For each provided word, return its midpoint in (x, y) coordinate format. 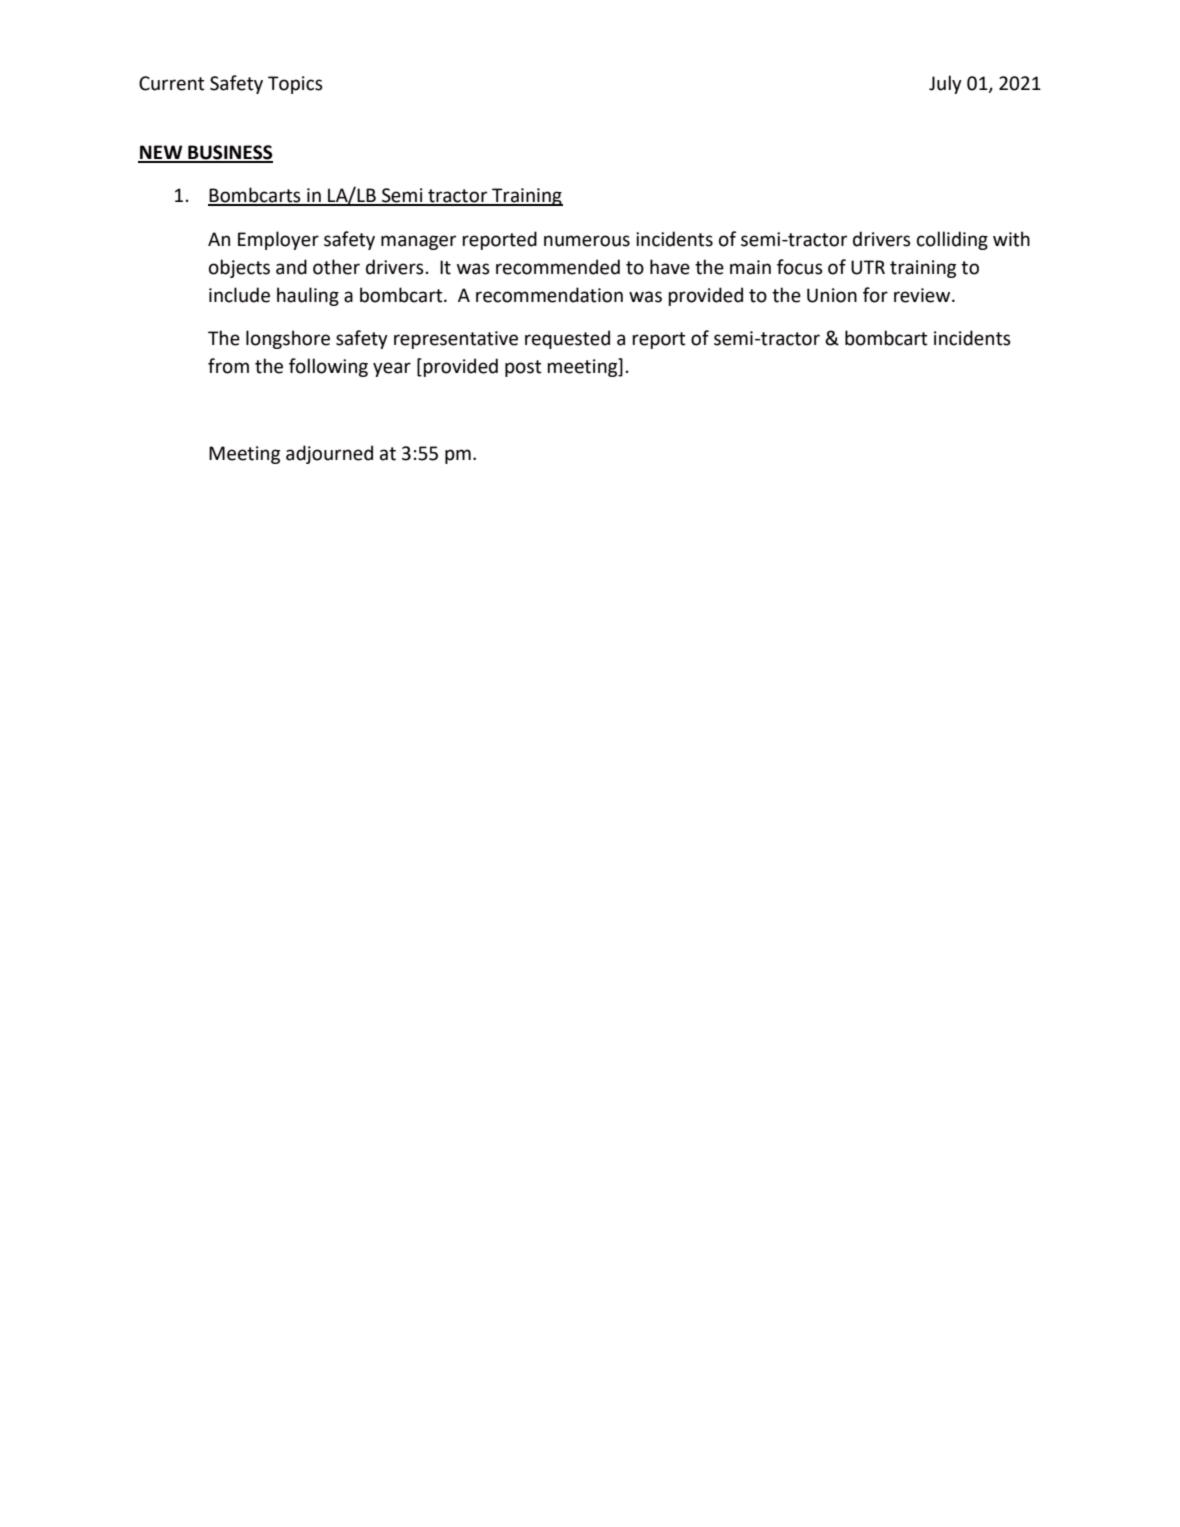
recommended (558, 267)
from (228, 366)
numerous (587, 241)
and (291, 267)
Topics (295, 85)
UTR (868, 267)
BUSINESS (229, 153)
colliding (952, 240)
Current (172, 83)
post (523, 368)
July (945, 84)
